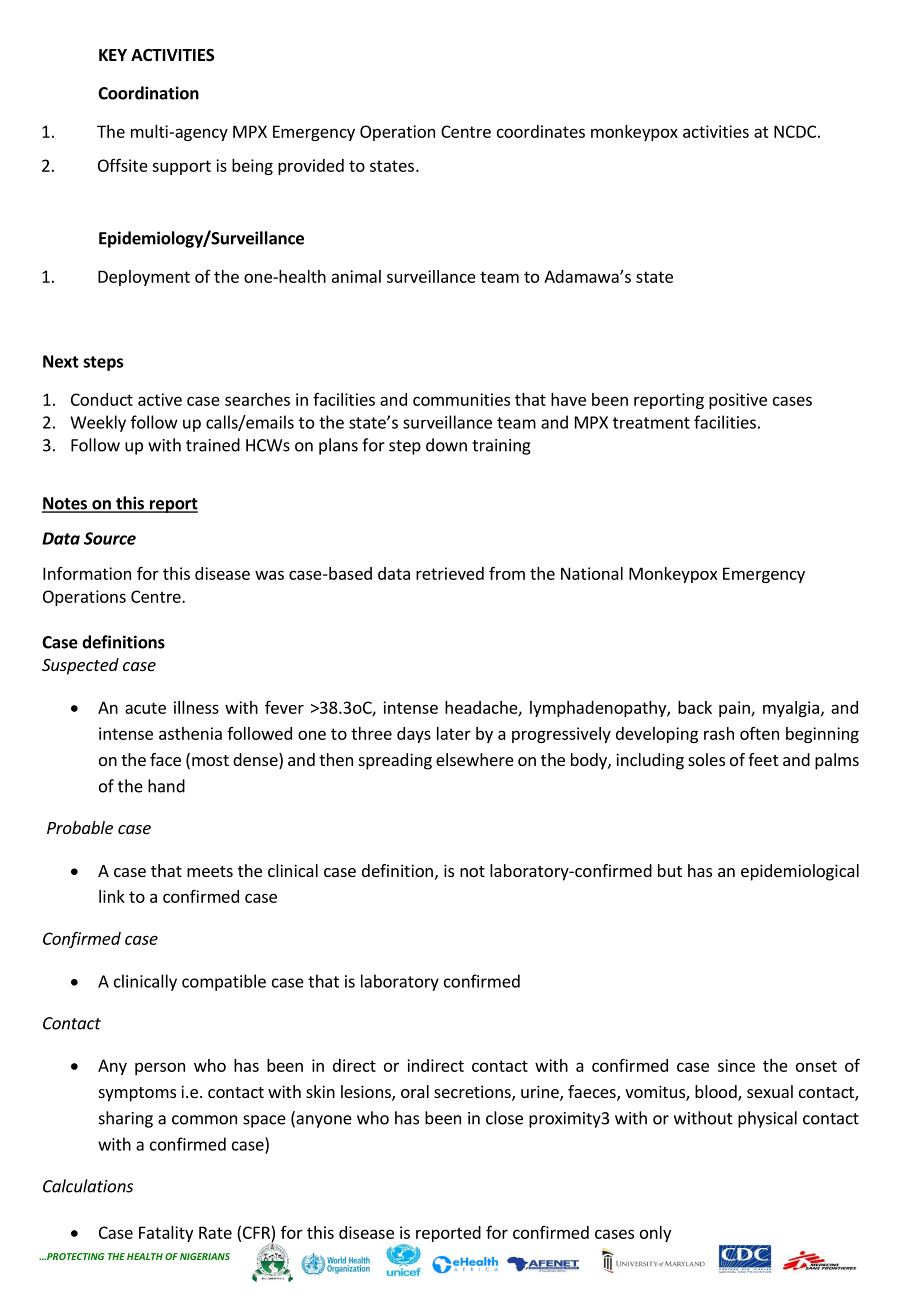  Describe the element at coordinates (446, 445) in the screenshot. I see `down` at that location.
